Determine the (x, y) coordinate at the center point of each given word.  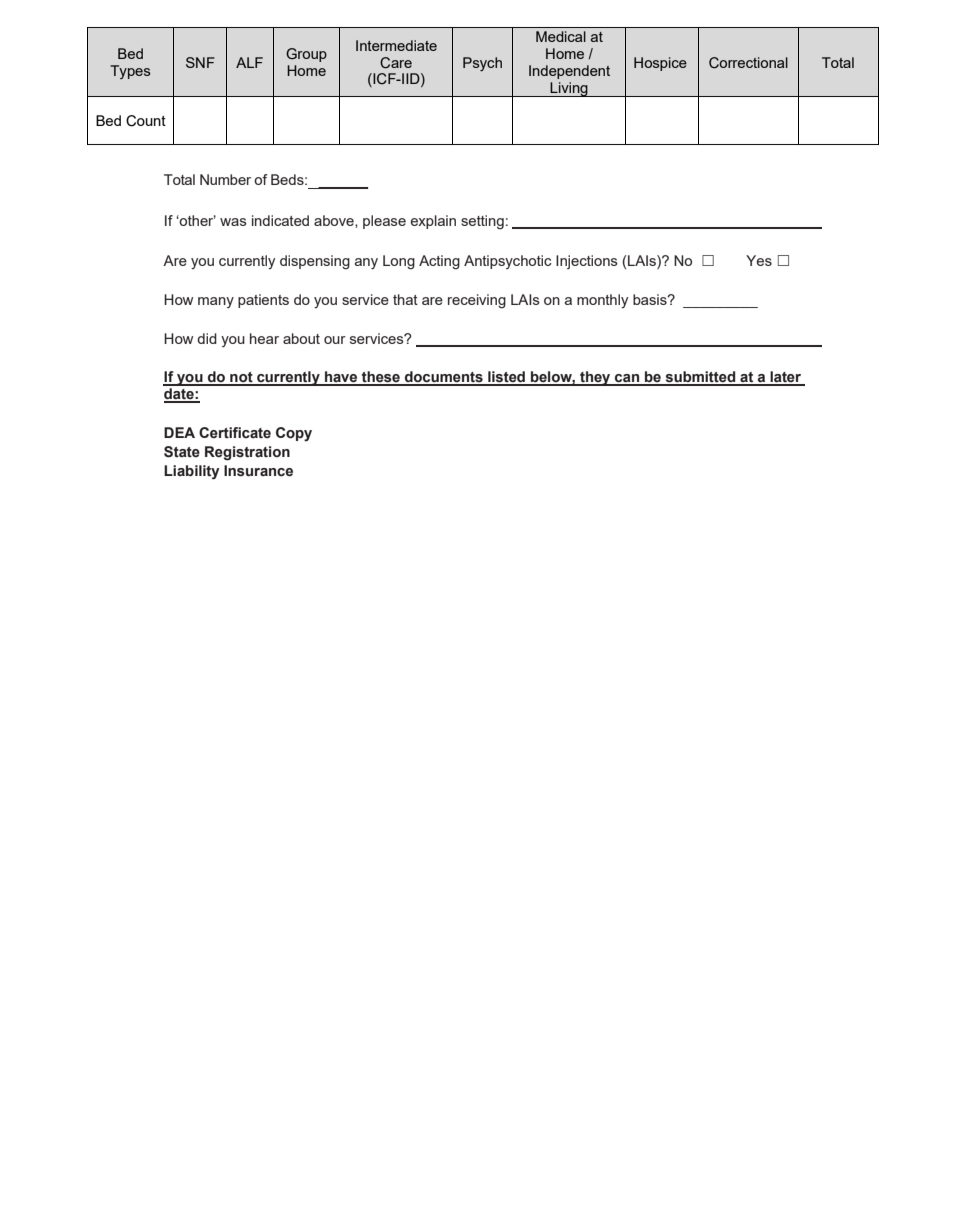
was (233, 222)
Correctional (748, 63)
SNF (200, 62)
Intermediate (396, 45)
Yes (759, 260)
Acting (439, 262)
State (182, 452)
